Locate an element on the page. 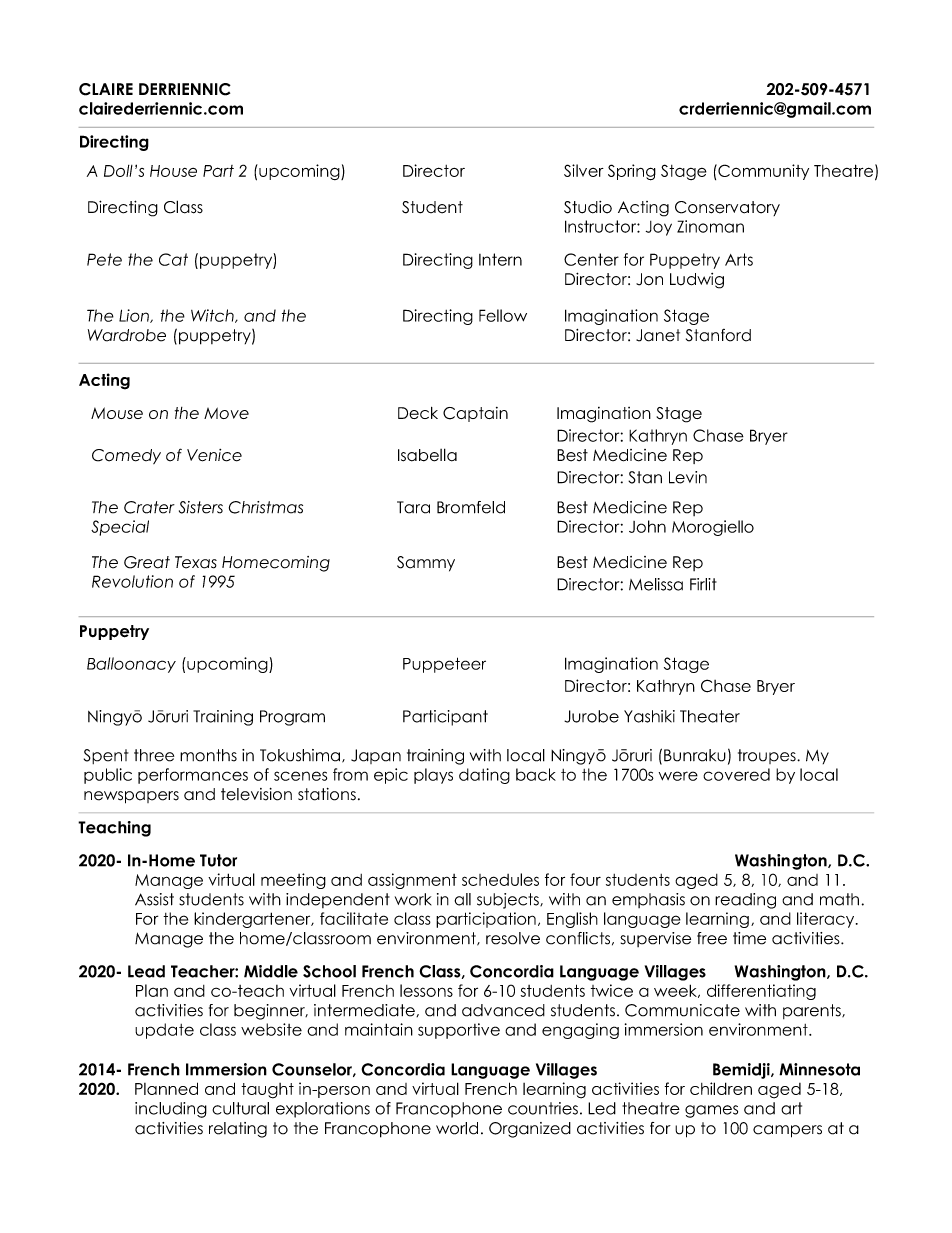  House is located at coordinates (173, 171).
